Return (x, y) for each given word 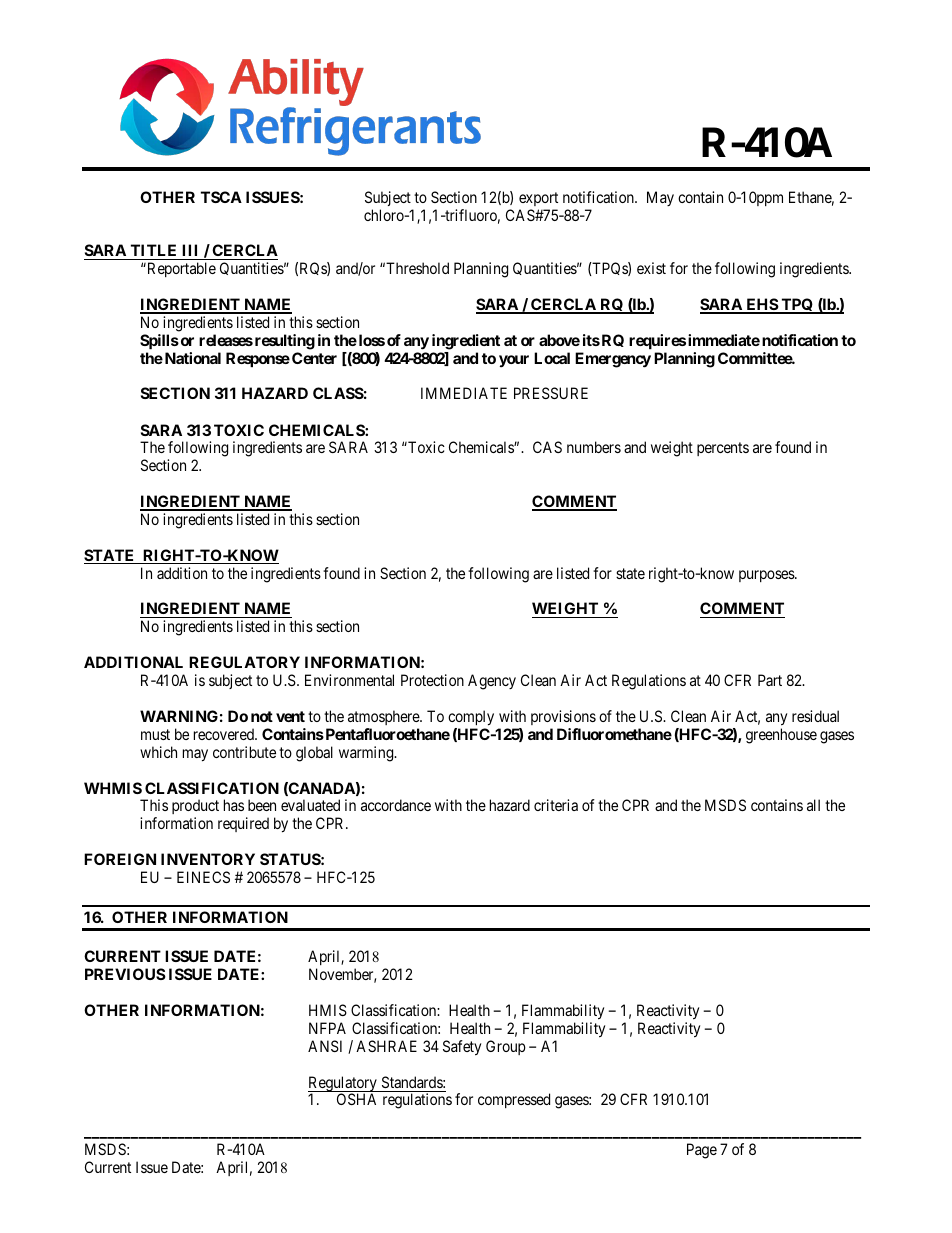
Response (258, 359)
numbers (594, 447)
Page (702, 1151)
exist (651, 268)
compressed (514, 1100)
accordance (396, 805)
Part (770, 680)
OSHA (356, 1099)
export (538, 199)
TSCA (221, 197)
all (813, 805)
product (195, 808)
